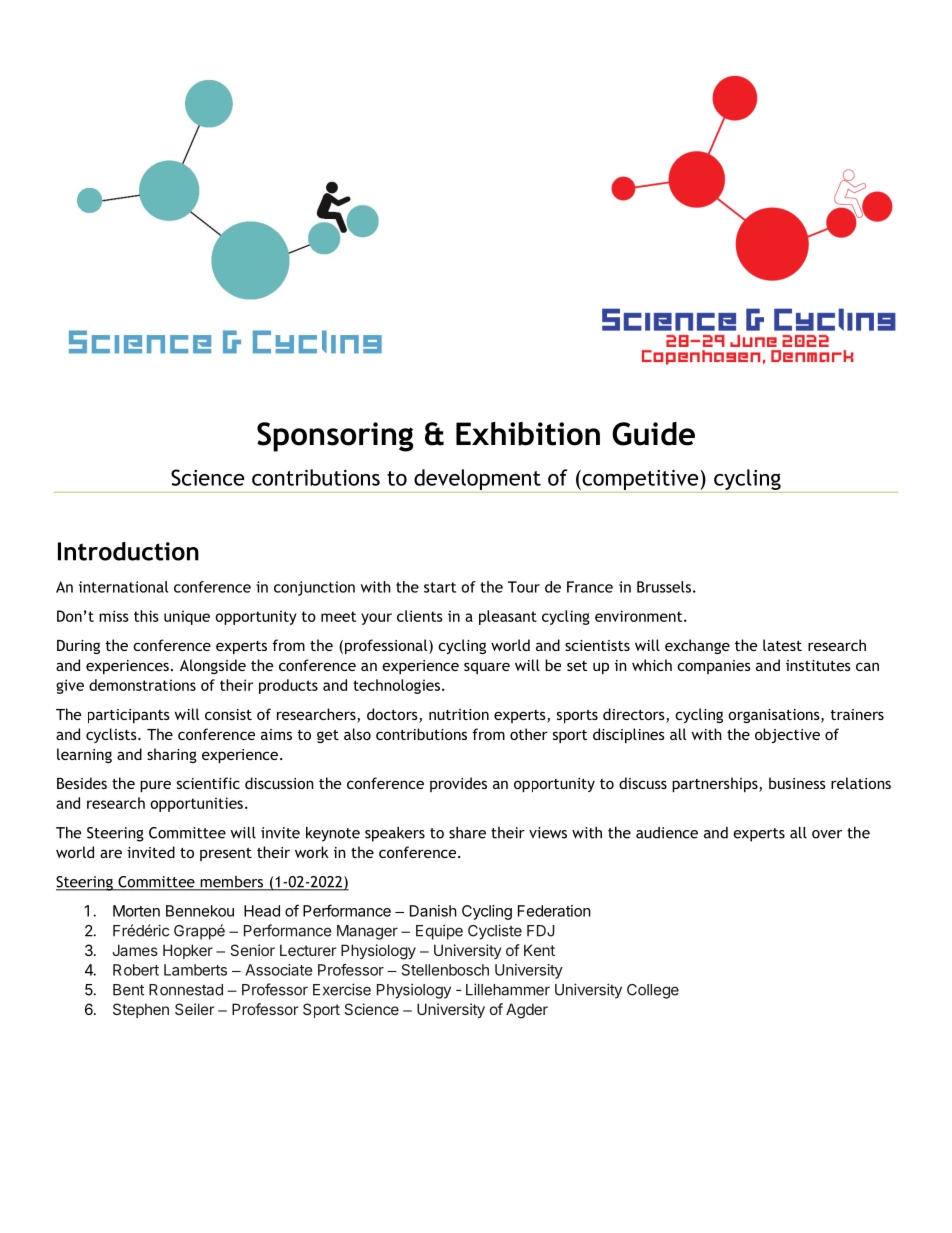 This screenshot has width=952, height=1233. Describe the element at coordinates (335, 437) in the screenshot. I see `Sponsoring` at that location.
